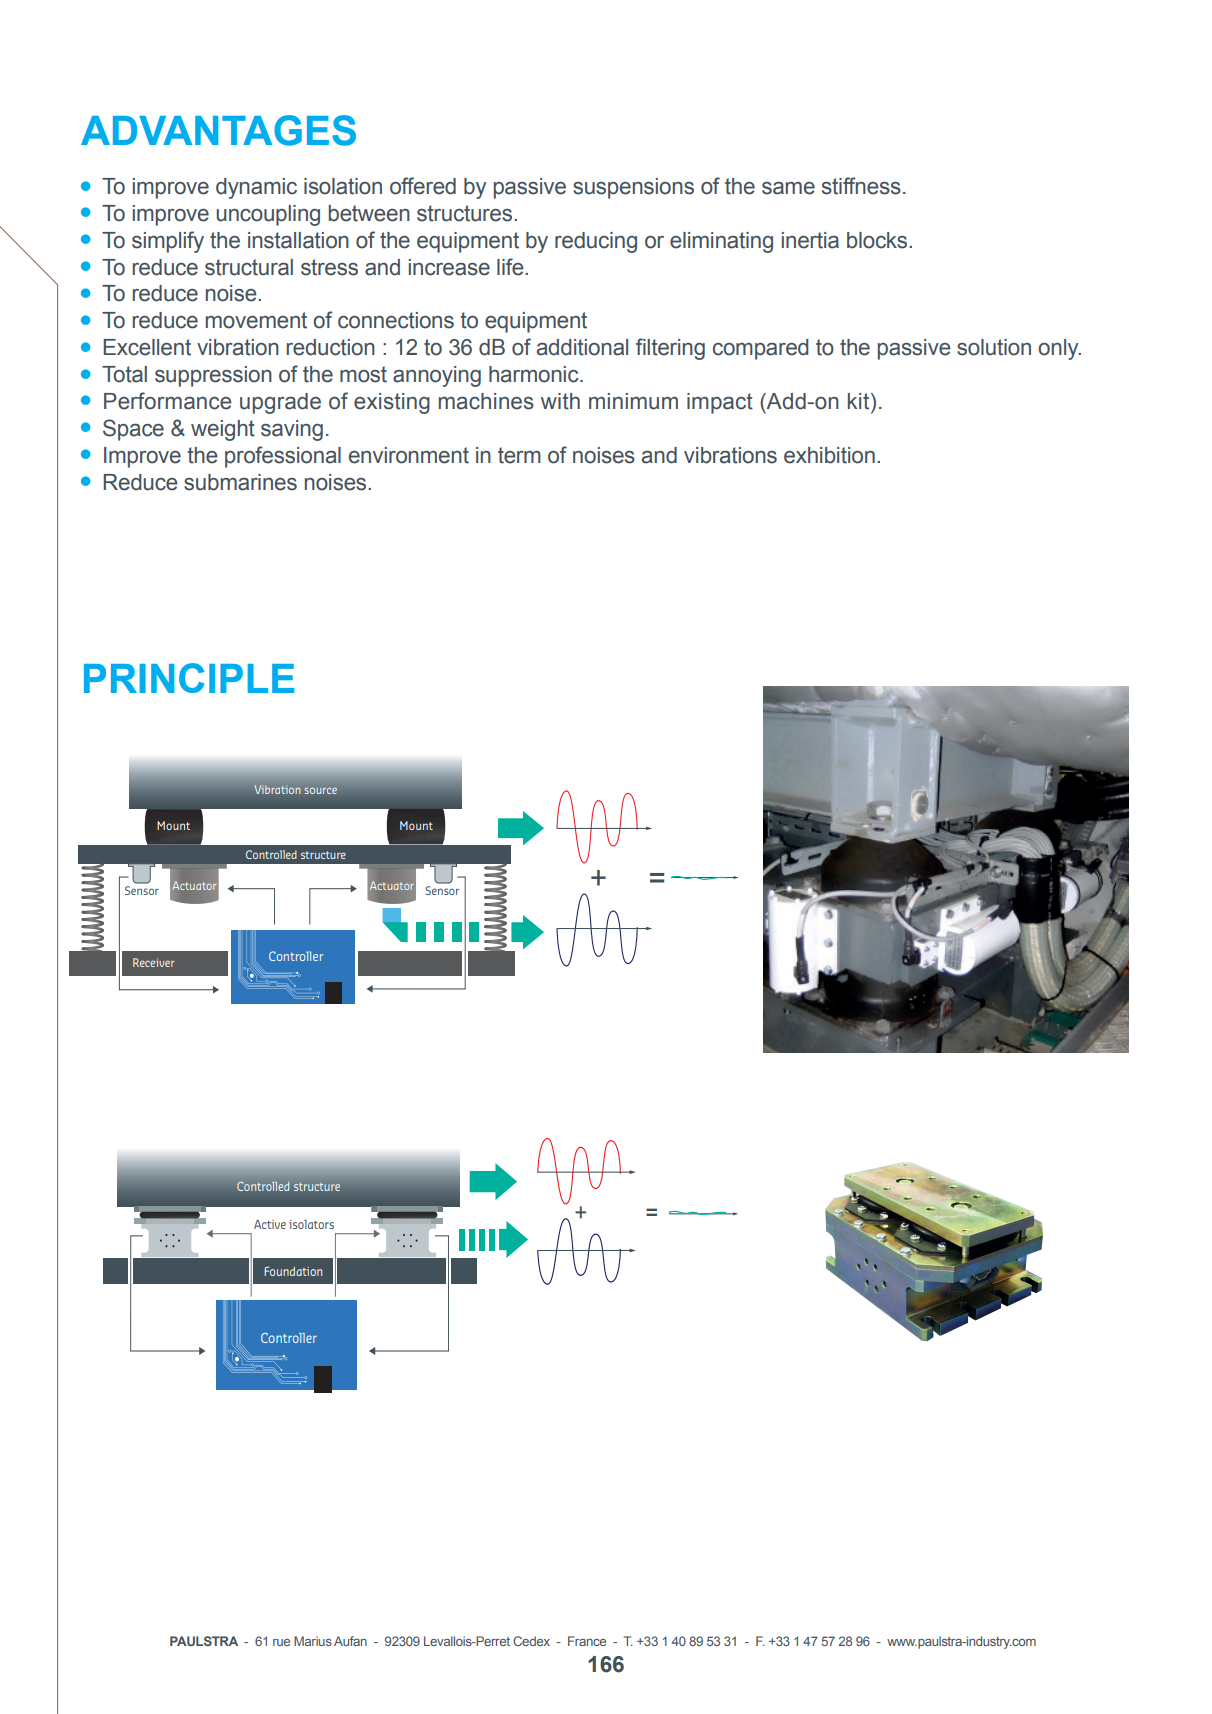 This screenshot has height=1714, width=1212. What do you see at coordinates (281, 1642) in the screenshot?
I see `rue` at bounding box center [281, 1642].
